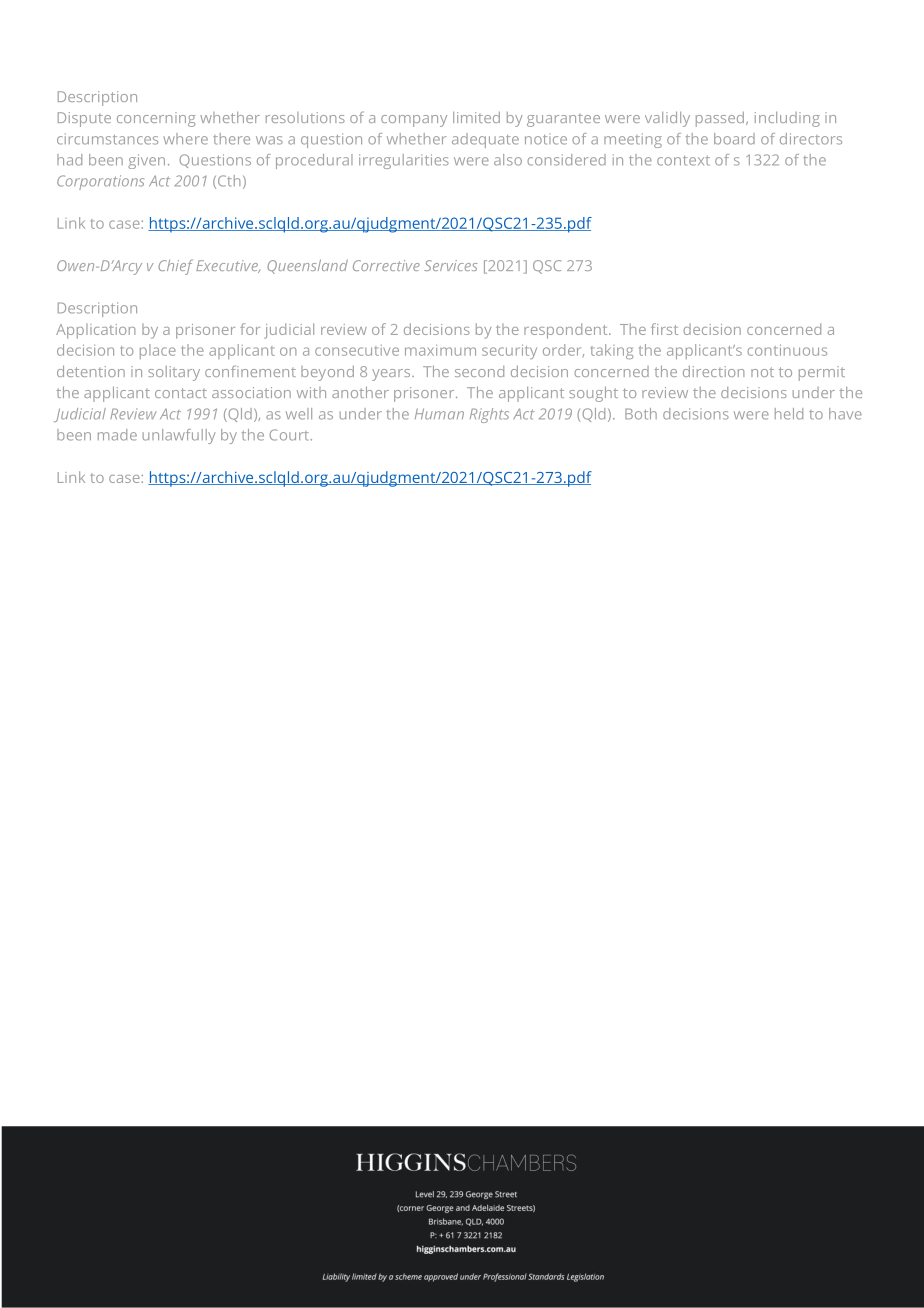  What do you see at coordinates (489, 415) in the page?
I see `Rights` at bounding box center [489, 415].
